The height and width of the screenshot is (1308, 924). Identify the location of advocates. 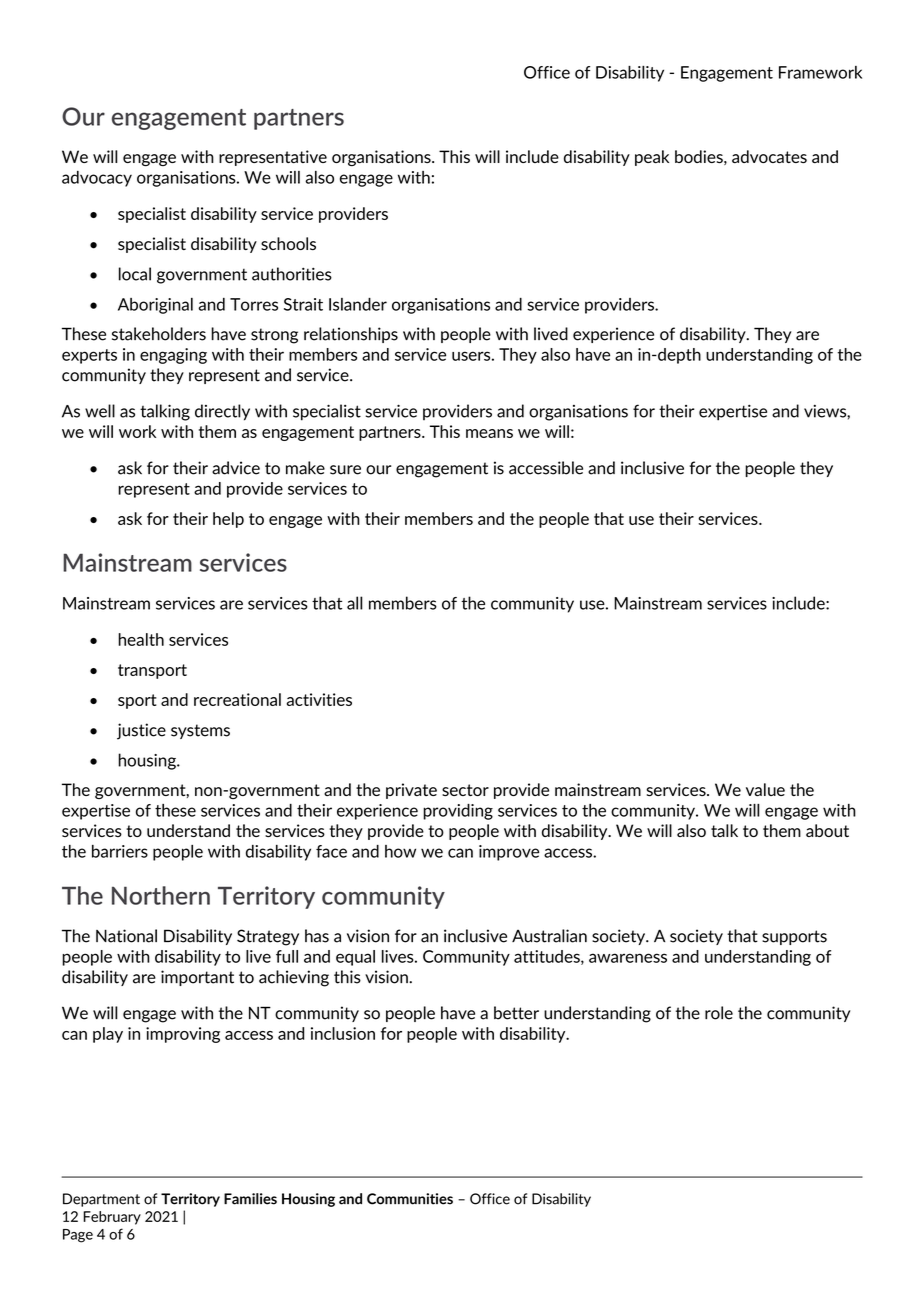
(769, 156).
